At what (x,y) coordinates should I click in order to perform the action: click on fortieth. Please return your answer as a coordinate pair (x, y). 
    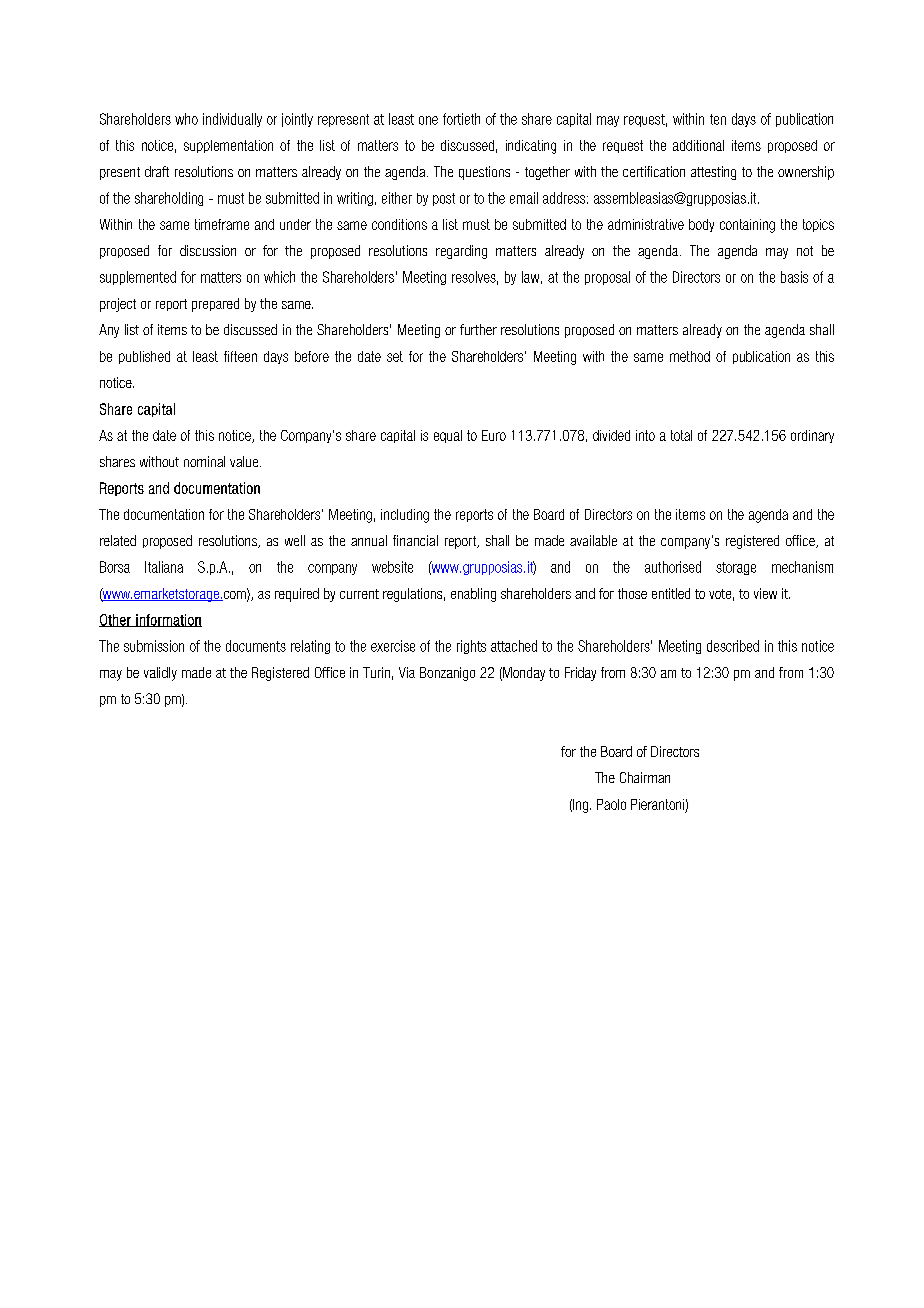
    Looking at the image, I should click on (461, 119).
